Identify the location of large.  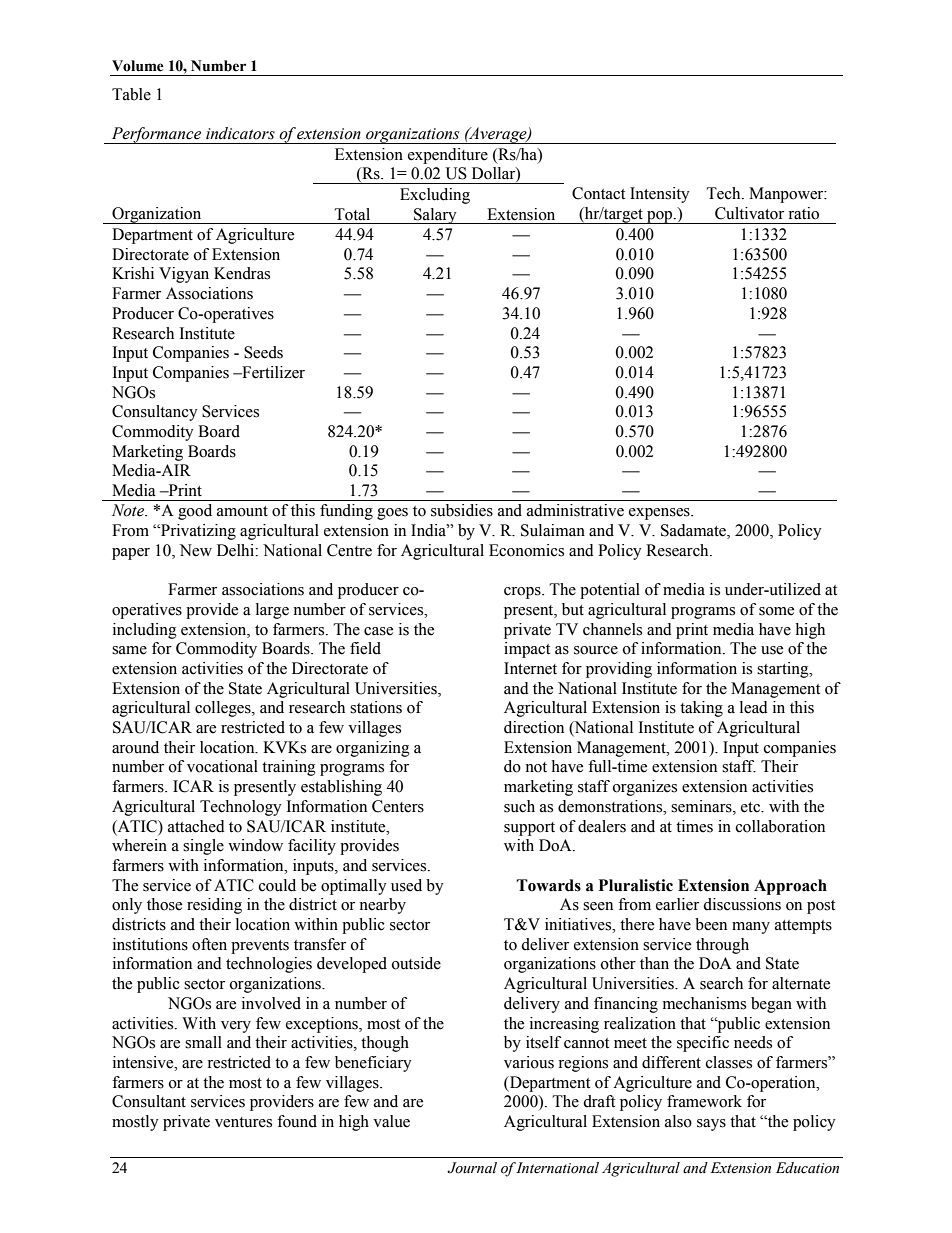
(272, 611).
